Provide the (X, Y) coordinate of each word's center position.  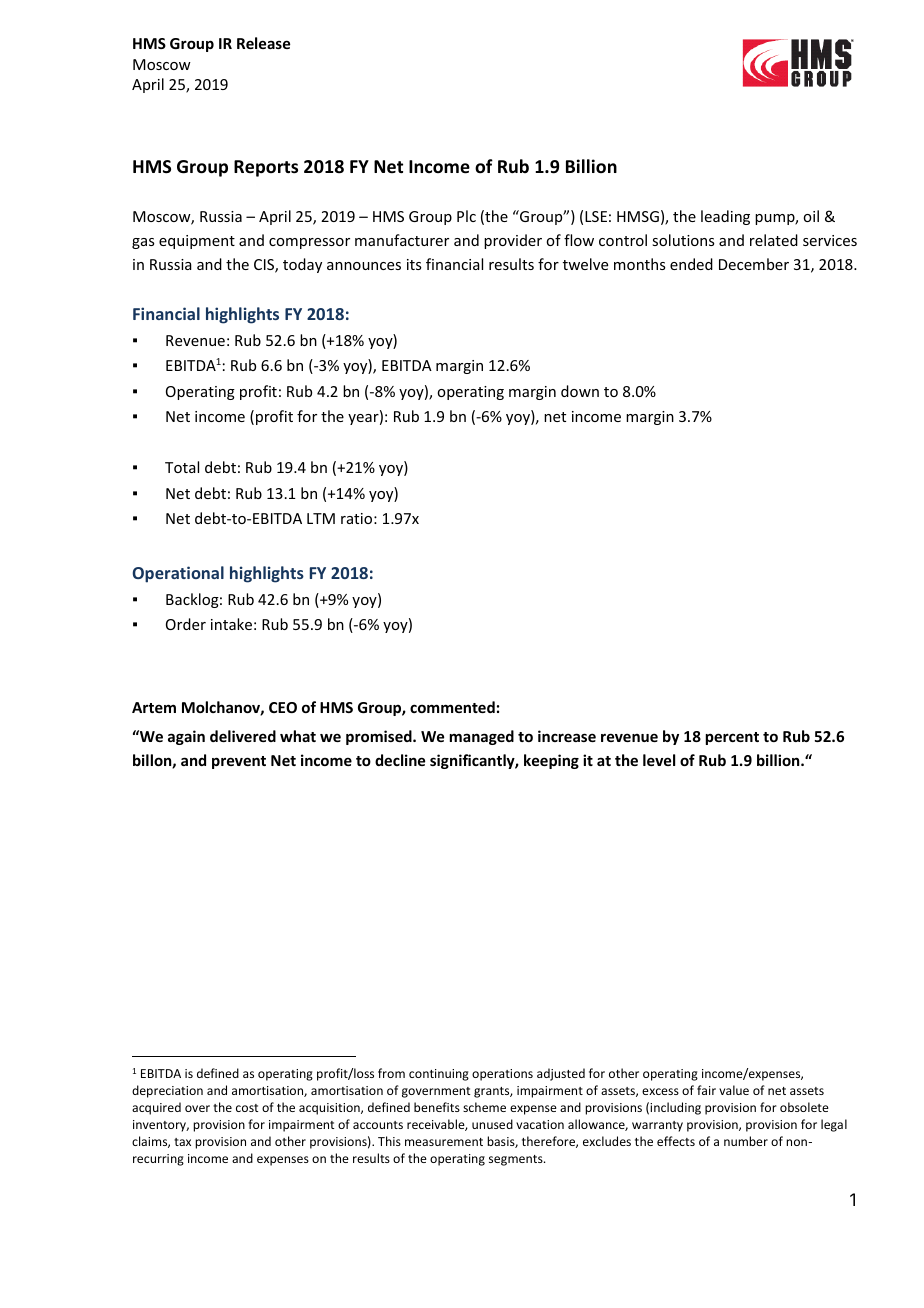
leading (725, 217)
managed (482, 737)
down (580, 391)
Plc (466, 216)
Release (263, 43)
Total (182, 467)
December (754, 264)
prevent (239, 762)
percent (732, 738)
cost (247, 1108)
